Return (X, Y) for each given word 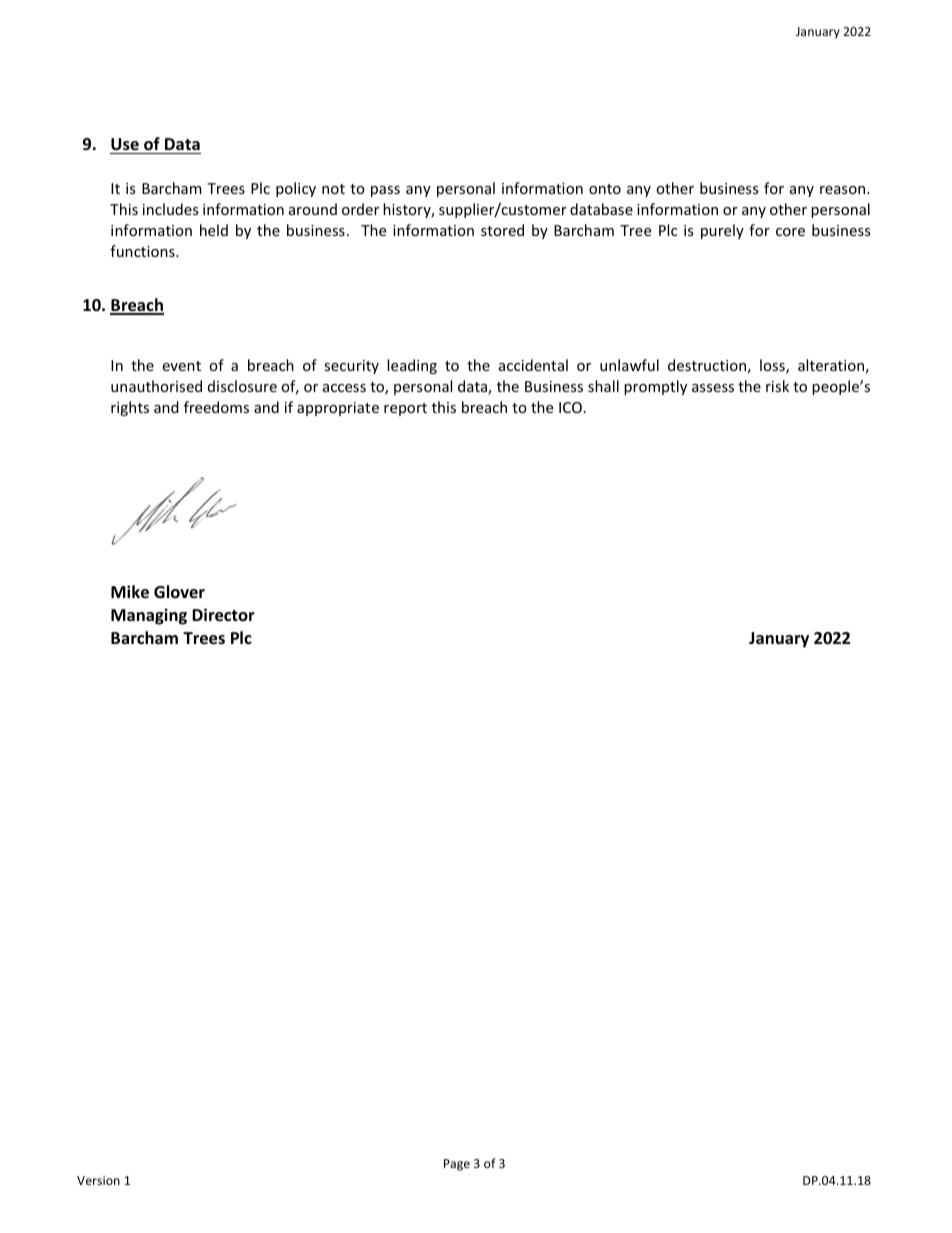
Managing (149, 616)
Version (98, 1180)
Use (125, 144)
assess (713, 388)
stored (502, 230)
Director (223, 615)
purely (722, 231)
